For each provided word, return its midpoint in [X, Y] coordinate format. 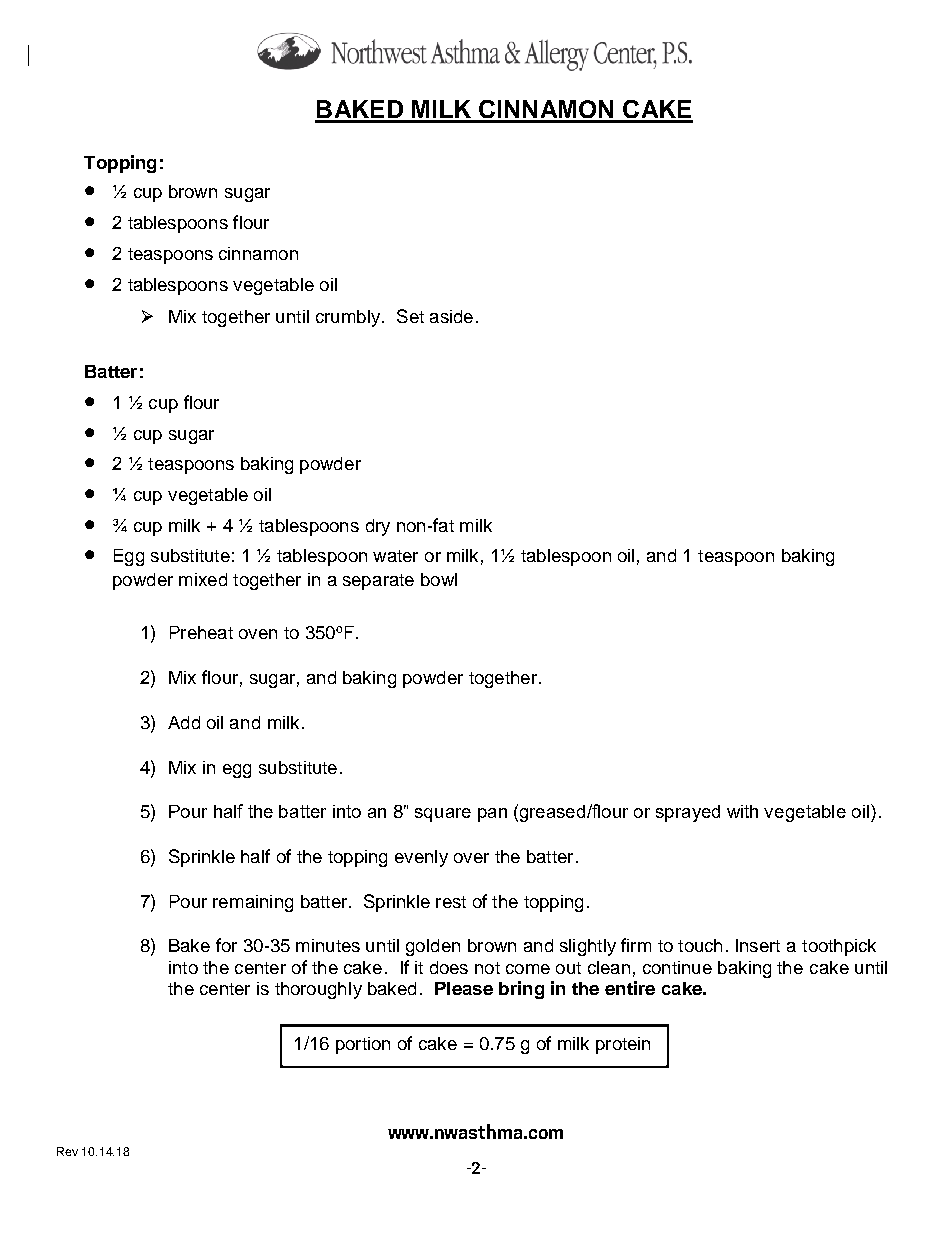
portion [363, 1045]
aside [451, 316]
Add [184, 722]
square [443, 815]
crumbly [349, 318]
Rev [67, 1151]
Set [410, 316]
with [742, 811]
